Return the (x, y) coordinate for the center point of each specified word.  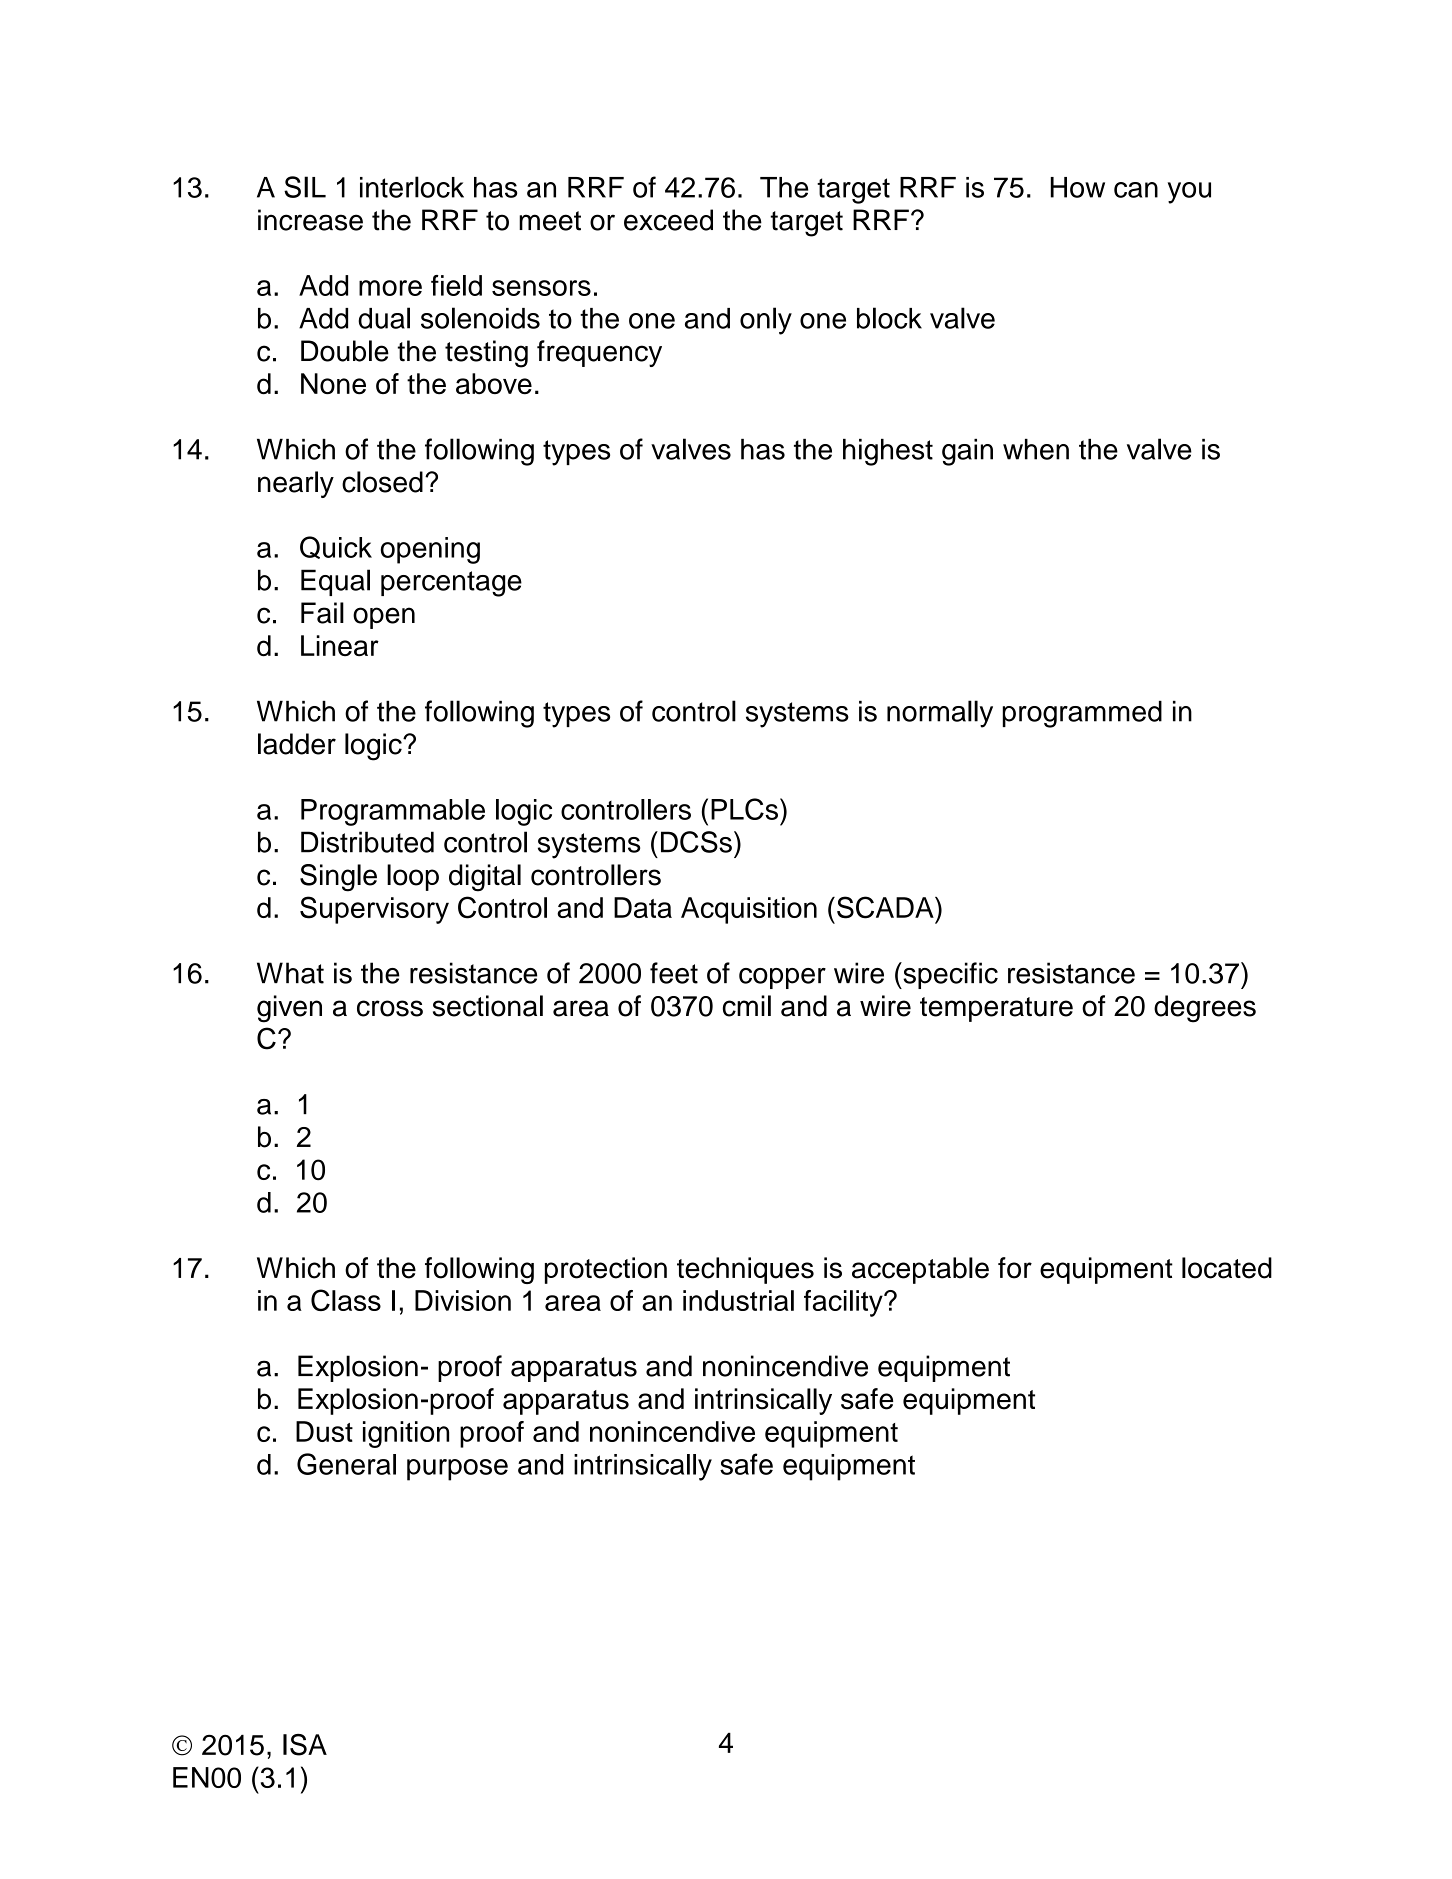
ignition (406, 1434)
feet (674, 973)
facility (844, 1303)
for (1015, 1268)
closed (382, 482)
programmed (1082, 714)
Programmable (393, 812)
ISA (305, 1745)
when (1036, 449)
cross (390, 1008)
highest (888, 452)
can (1136, 190)
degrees (1205, 1009)
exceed (668, 220)
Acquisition (749, 910)
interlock (412, 187)
